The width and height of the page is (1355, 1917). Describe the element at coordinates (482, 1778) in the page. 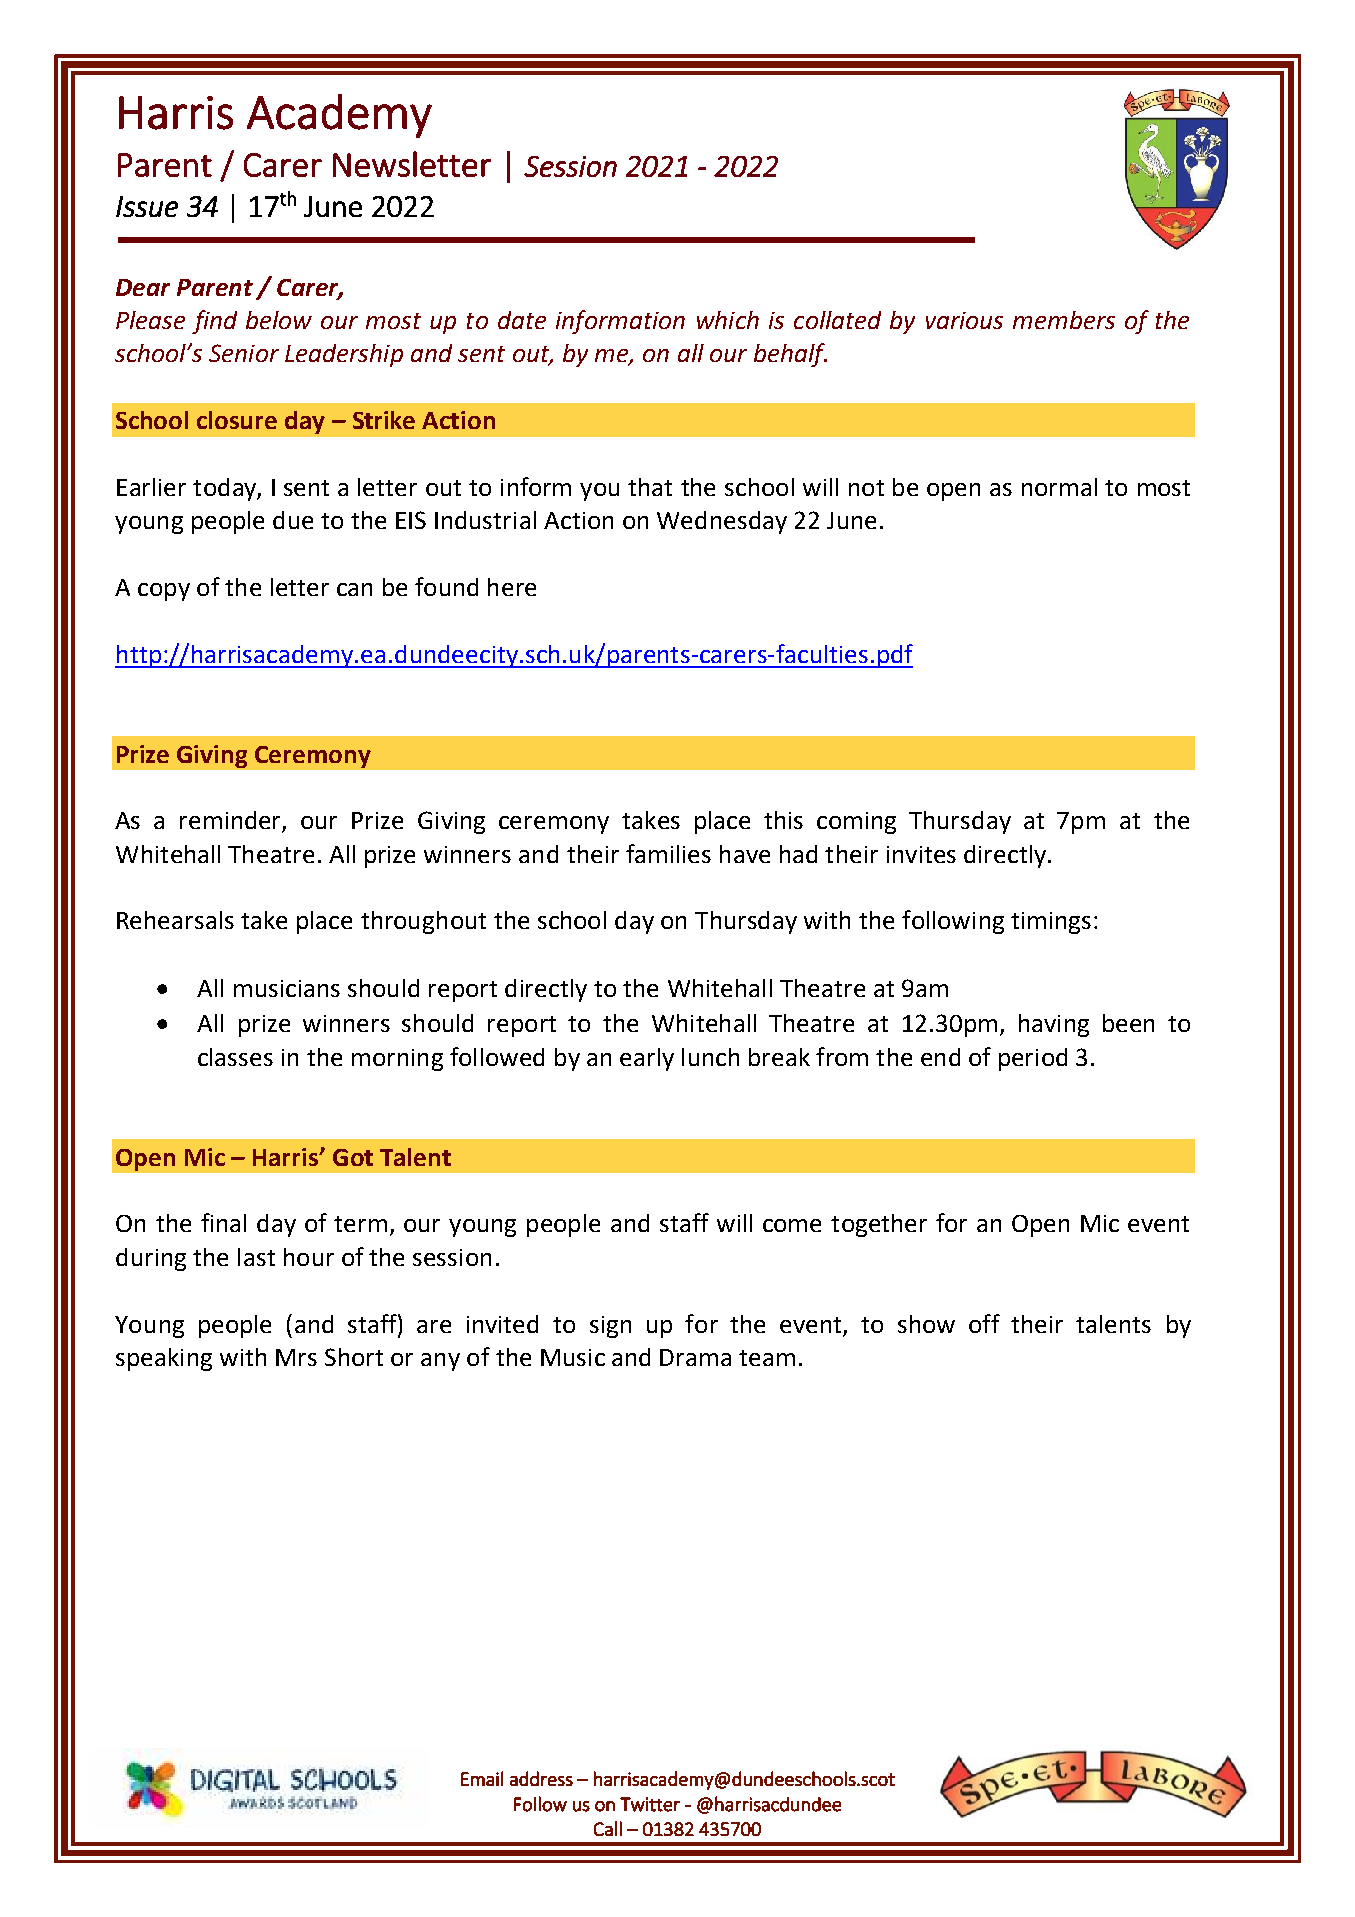

I see `Email` at that location.
